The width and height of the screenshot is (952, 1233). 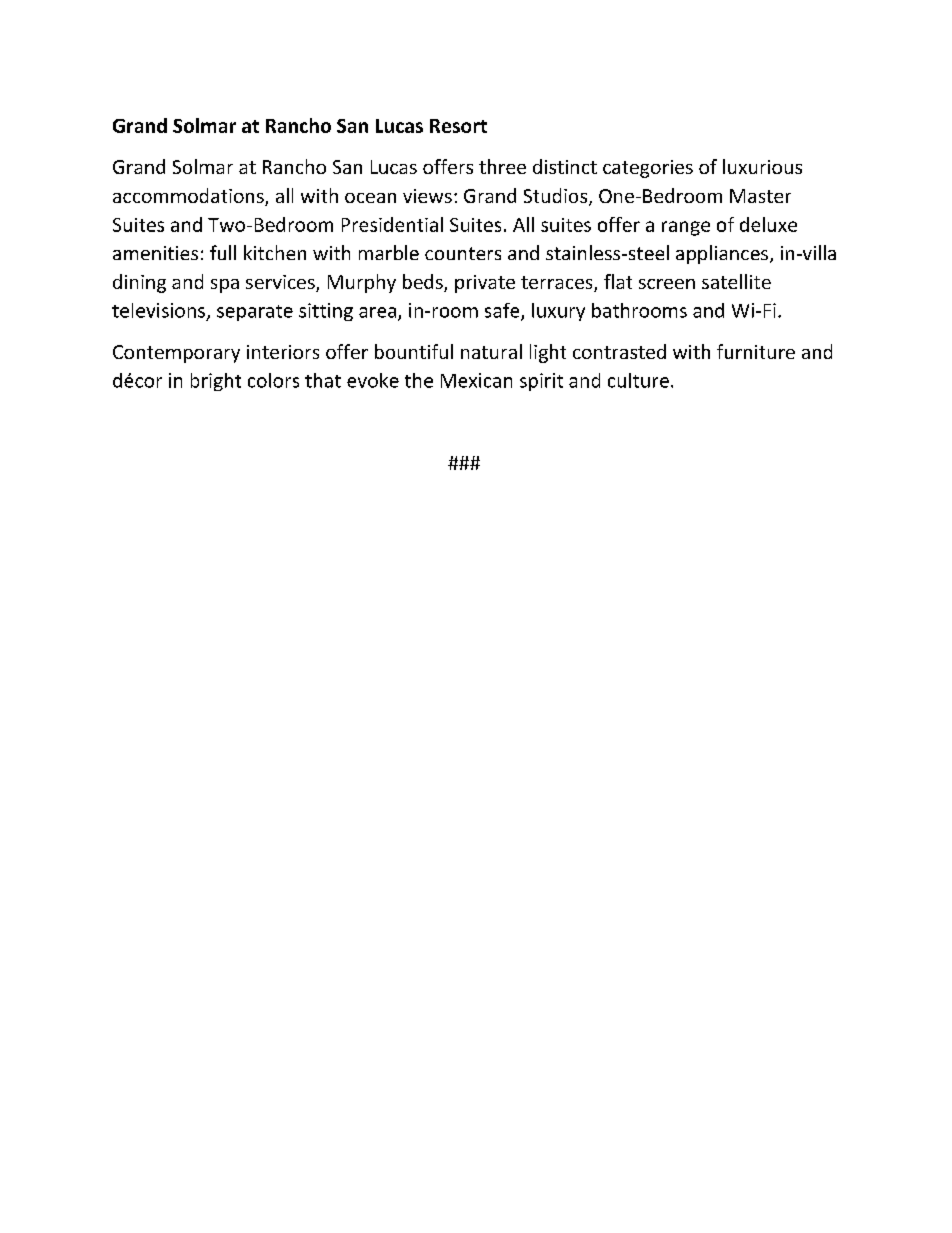 I want to click on views, so click(x=427, y=196).
